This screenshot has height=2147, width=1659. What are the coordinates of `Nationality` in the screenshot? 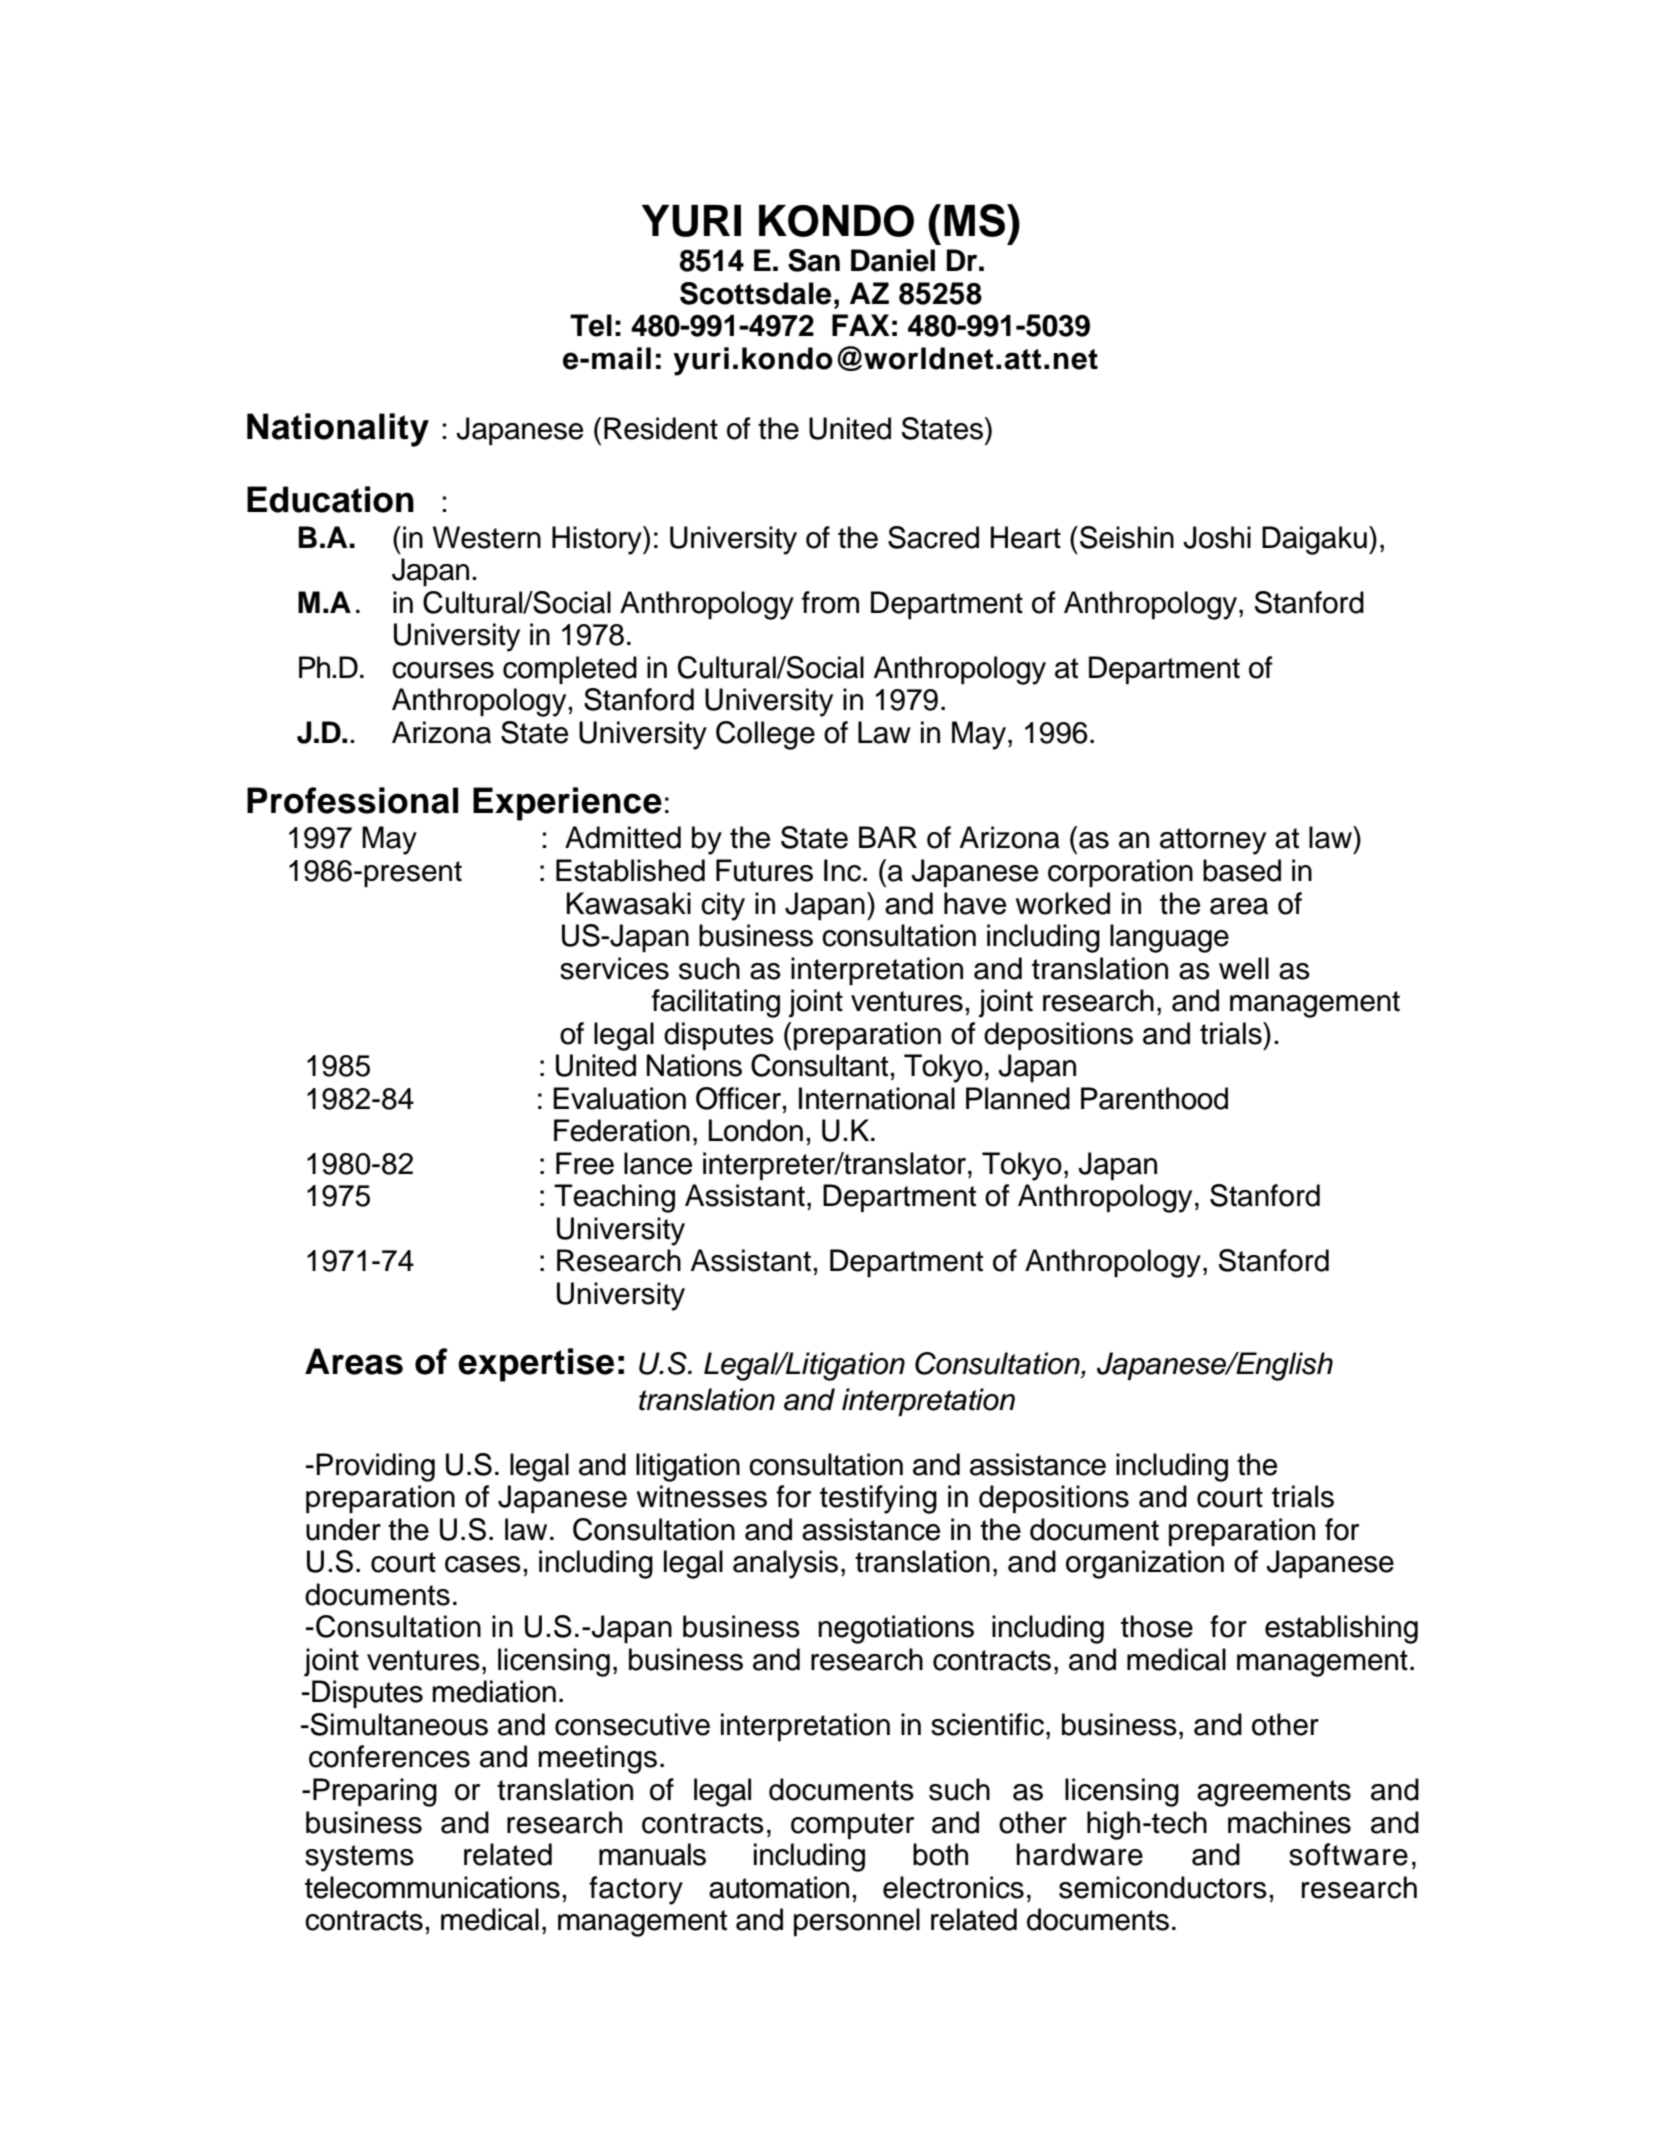 It's located at (338, 430).
